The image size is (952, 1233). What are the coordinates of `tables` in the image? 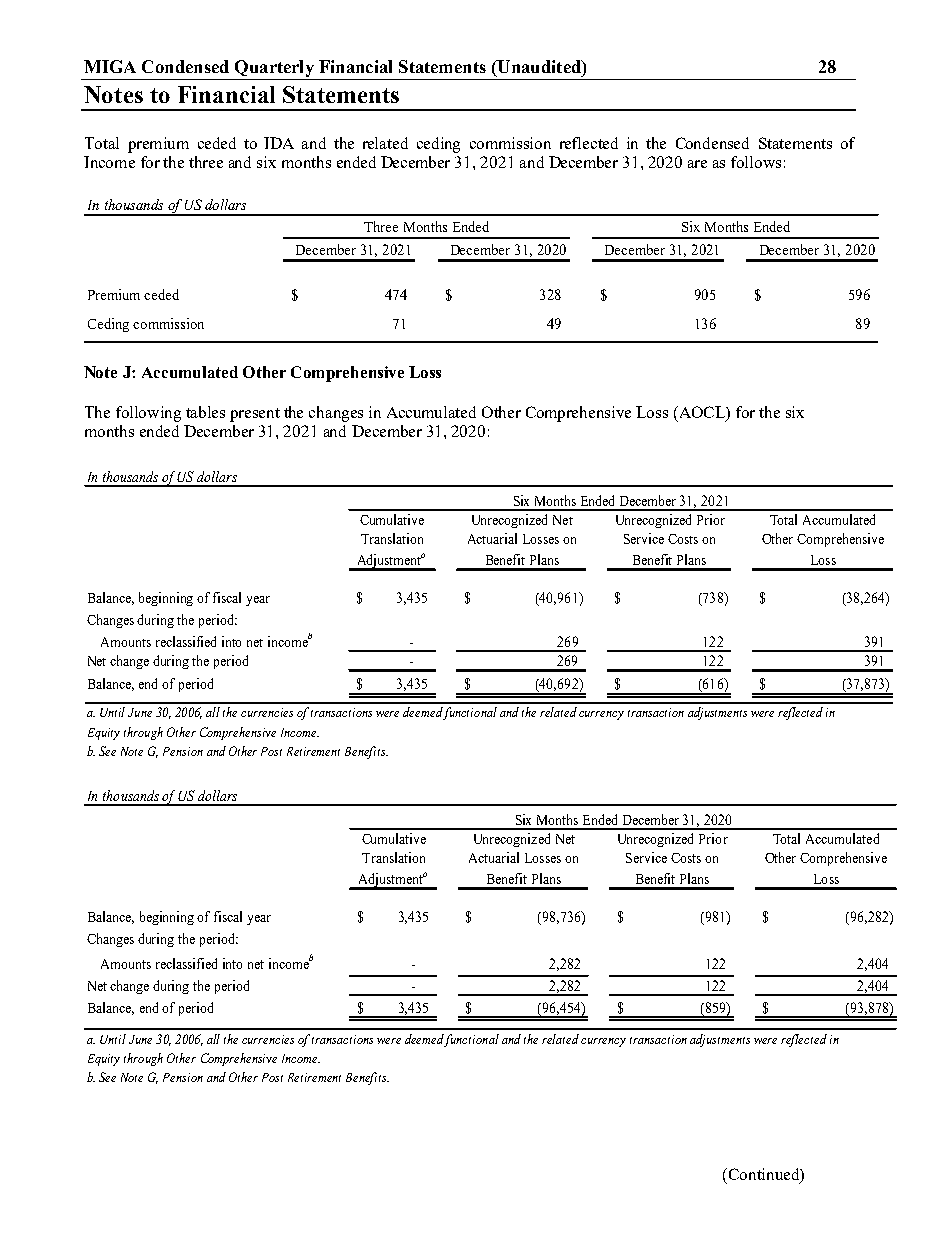 It's located at (205, 412).
